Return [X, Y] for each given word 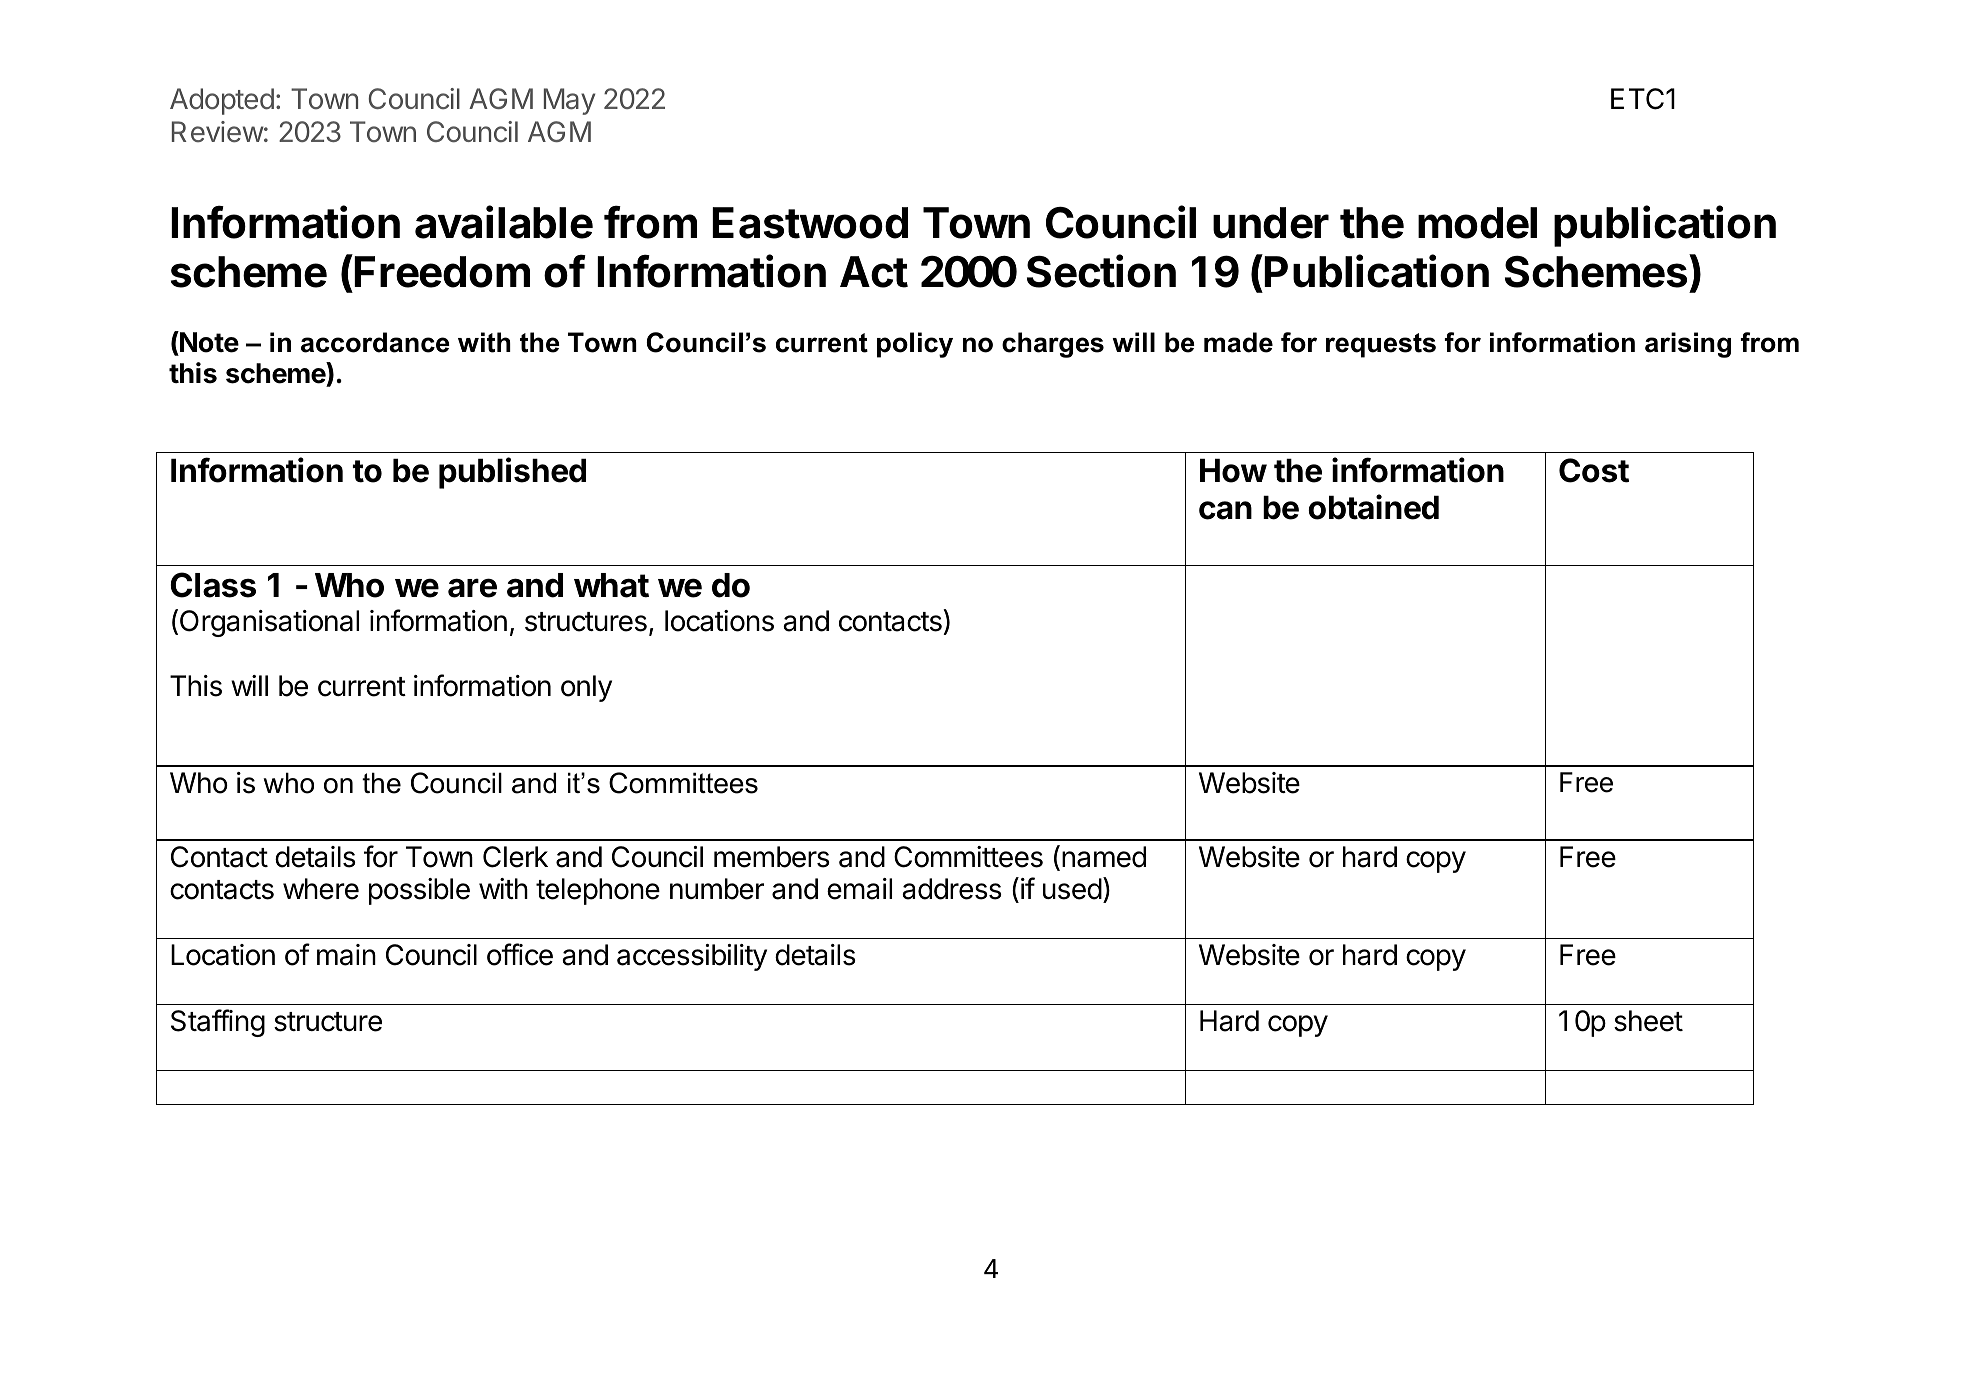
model [1477, 223]
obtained [1373, 507]
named [1104, 857]
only [586, 688]
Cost [1594, 470]
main [346, 955]
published [512, 473]
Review [218, 132]
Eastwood [810, 223]
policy [915, 345]
